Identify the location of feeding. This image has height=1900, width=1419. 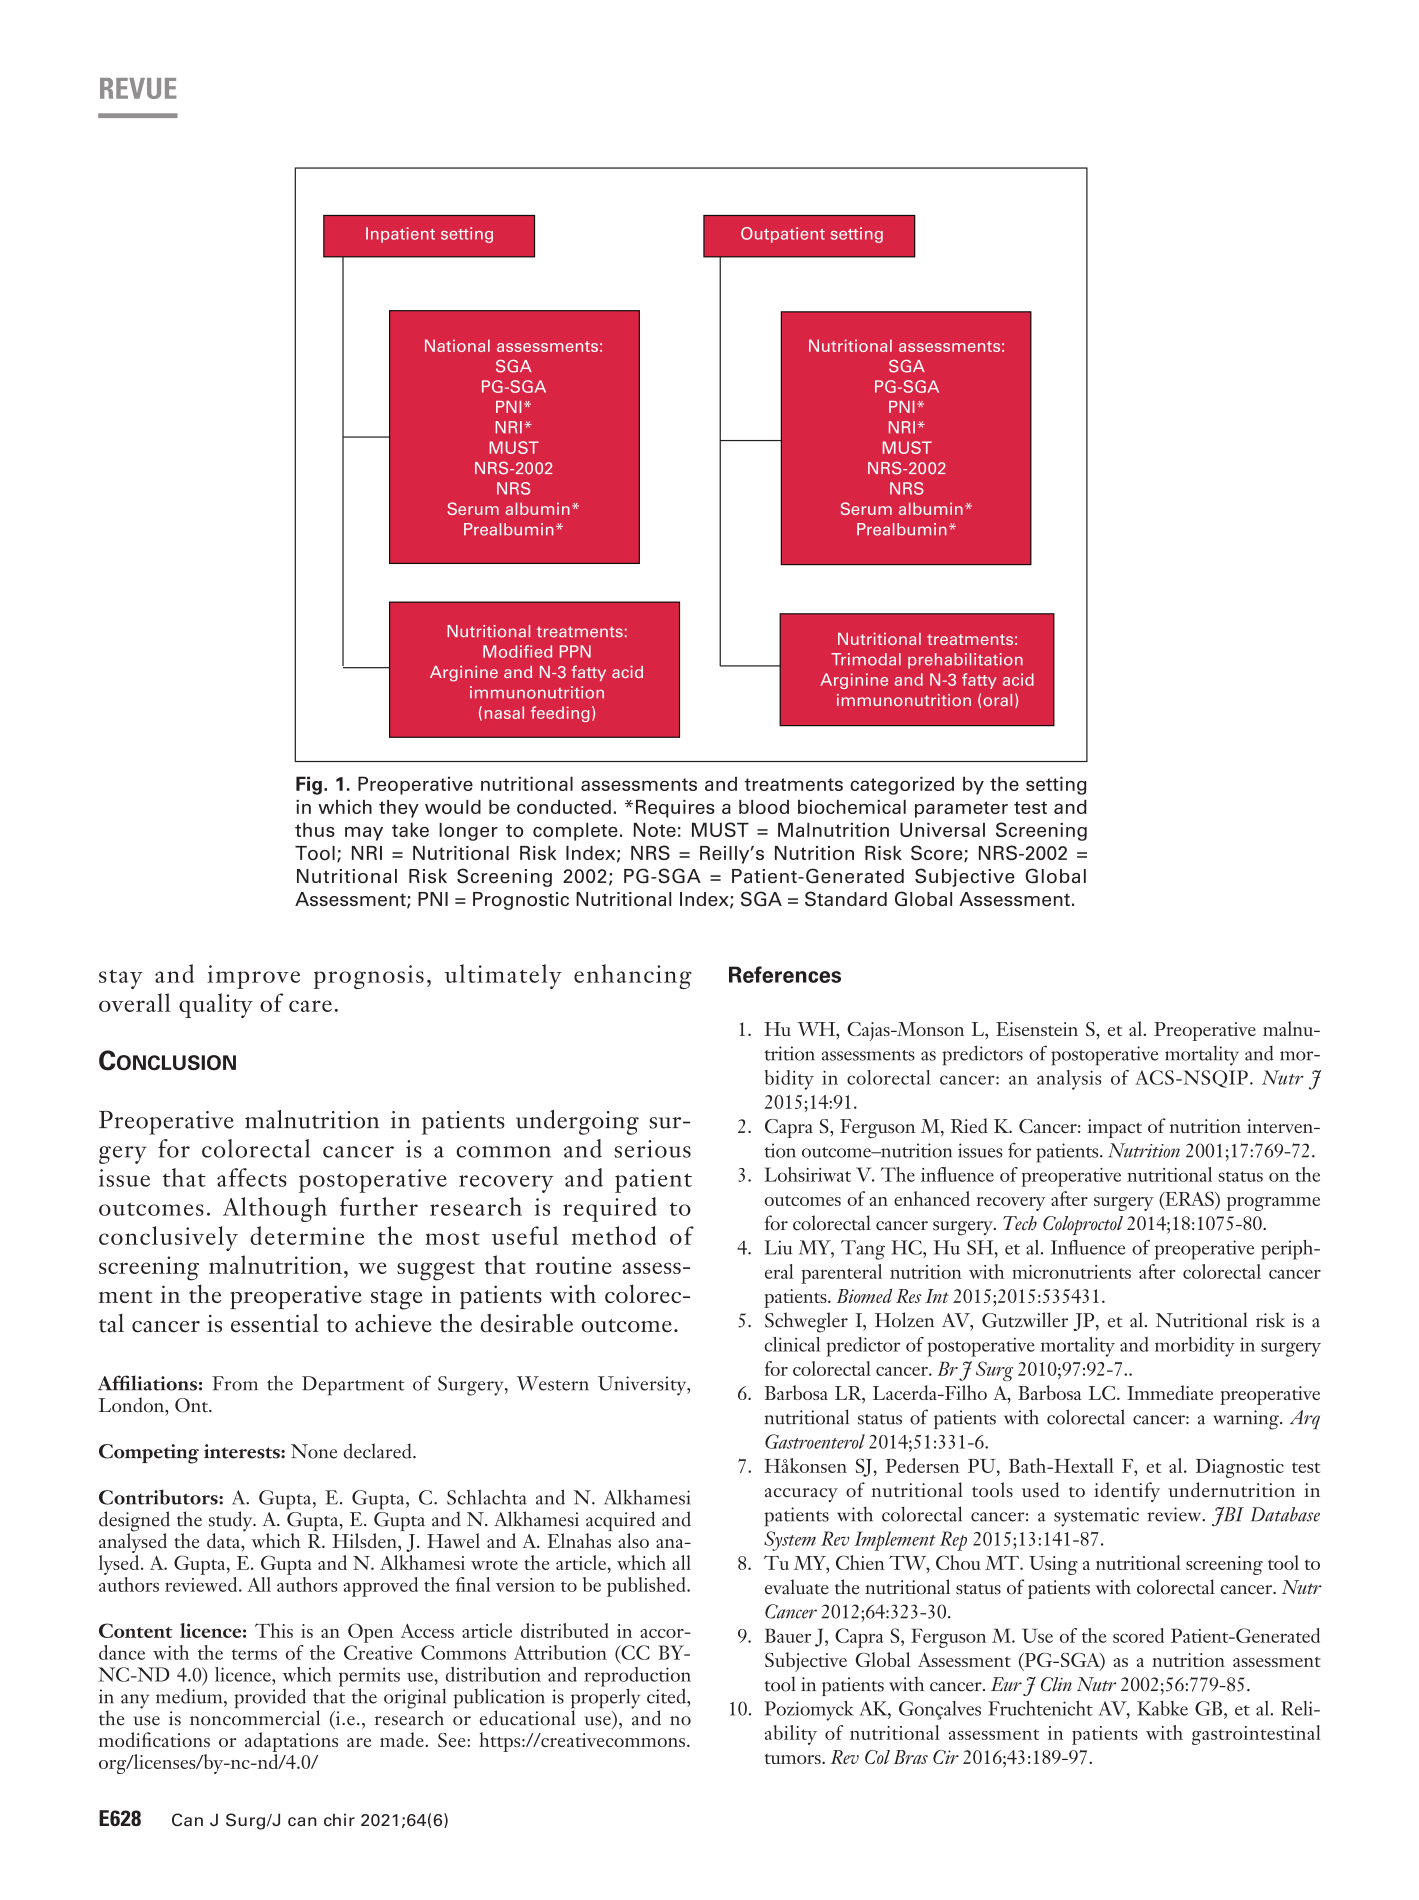
(560, 714).
